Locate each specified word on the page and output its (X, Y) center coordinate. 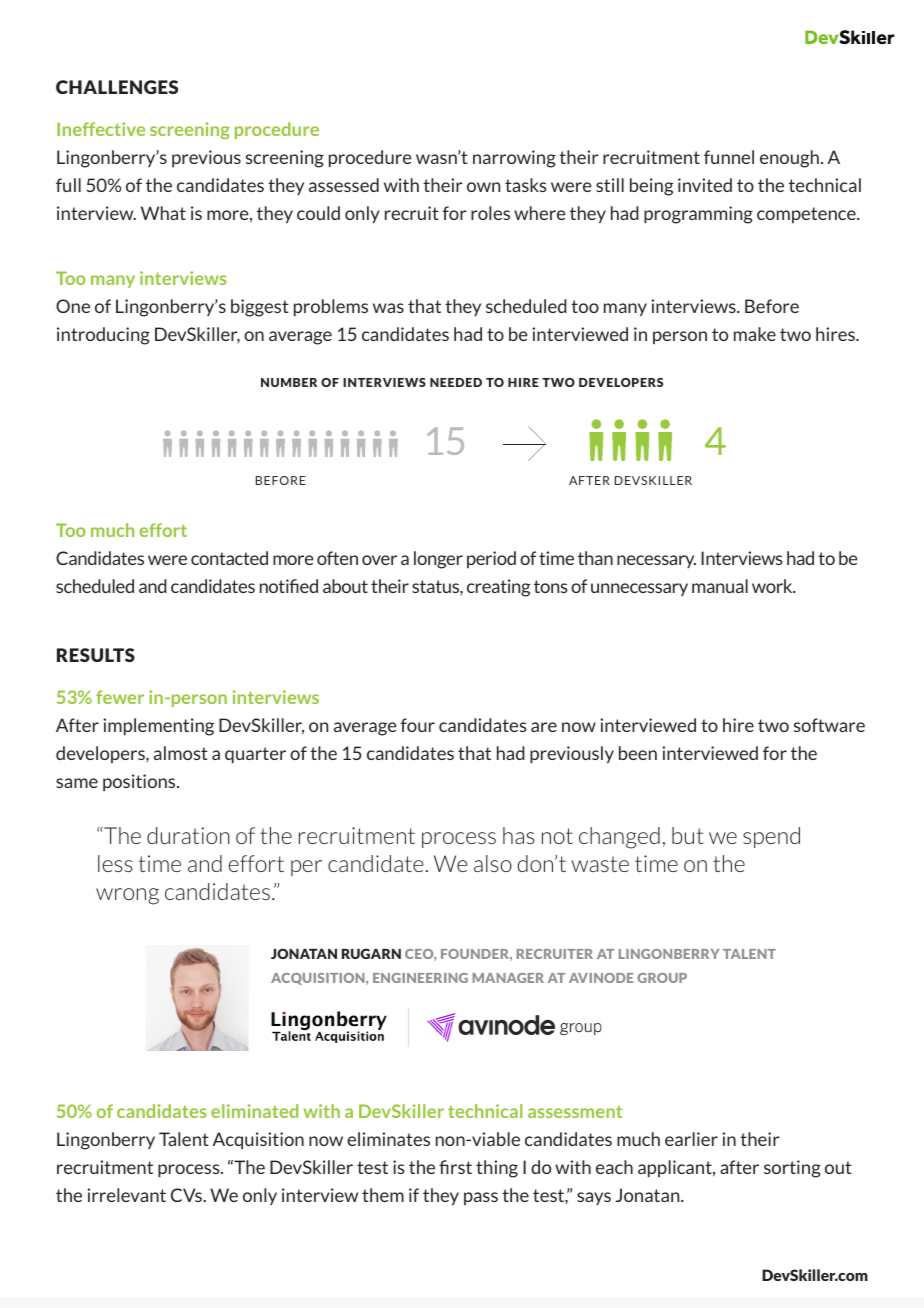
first (455, 1167)
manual (720, 586)
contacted (229, 558)
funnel (729, 157)
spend (771, 837)
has (519, 835)
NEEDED (456, 382)
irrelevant (126, 1195)
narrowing (514, 159)
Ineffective (101, 129)
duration (188, 835)
